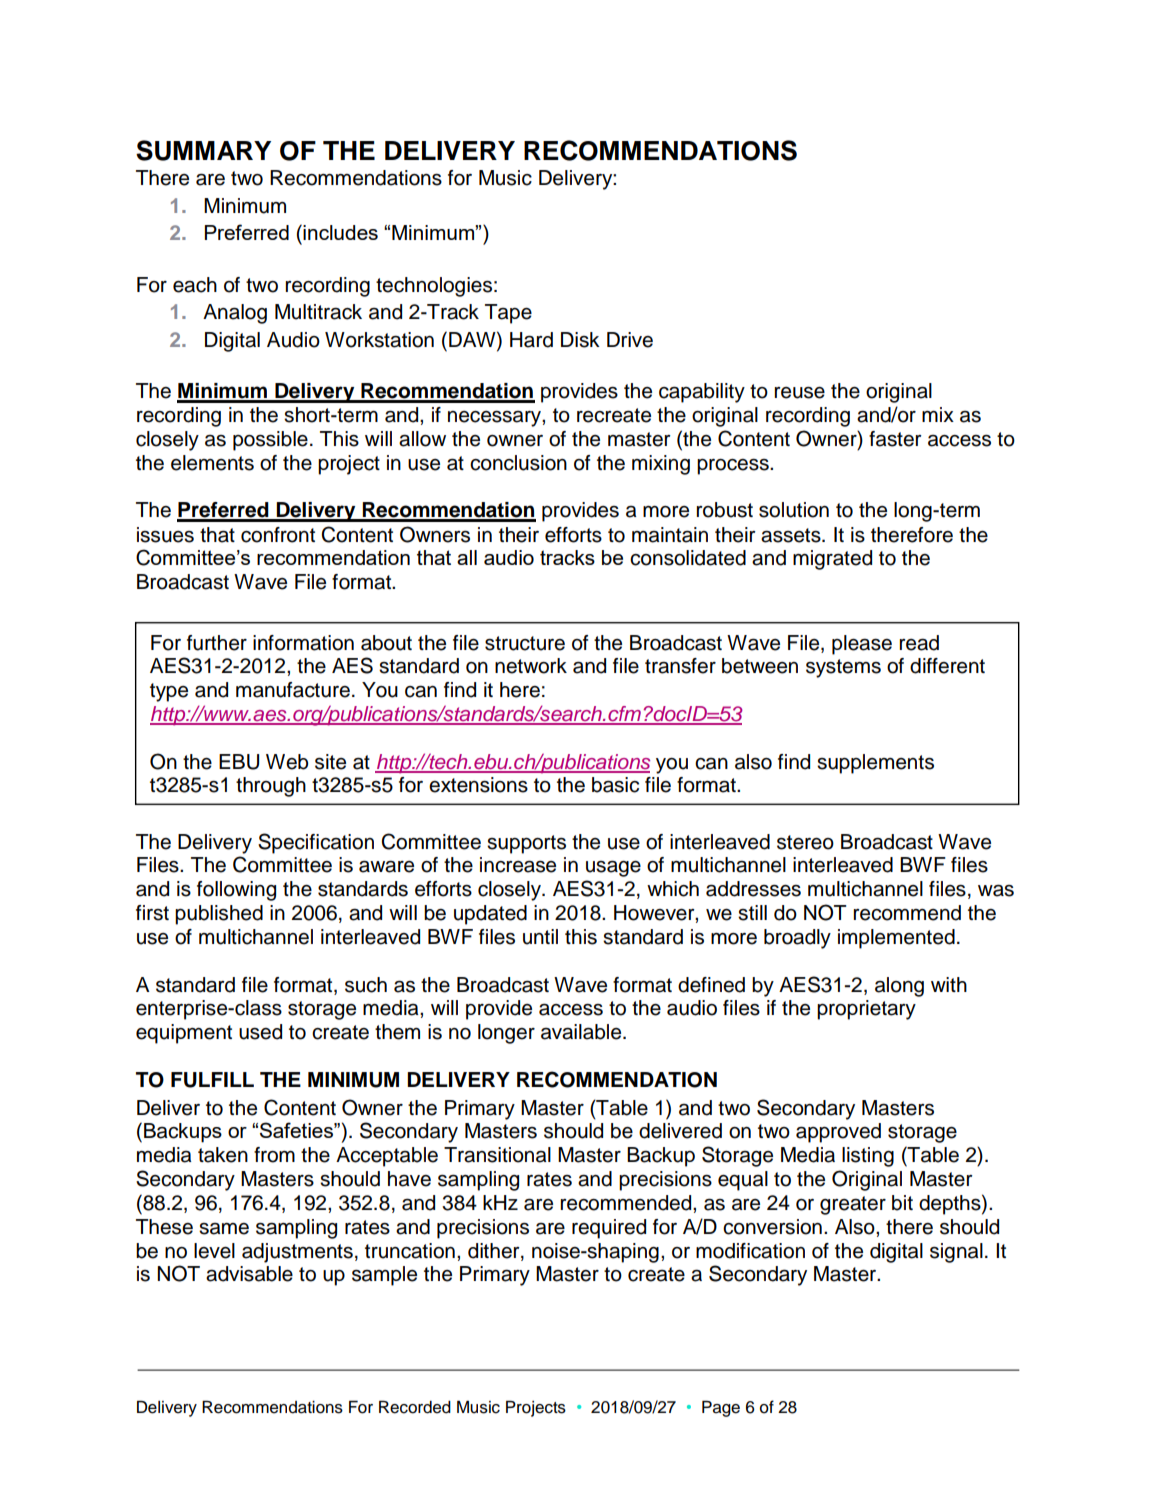 Image resolution: width=1153 pixels, height=1492 pixels. I want to click on available, so click(582, 1032).
